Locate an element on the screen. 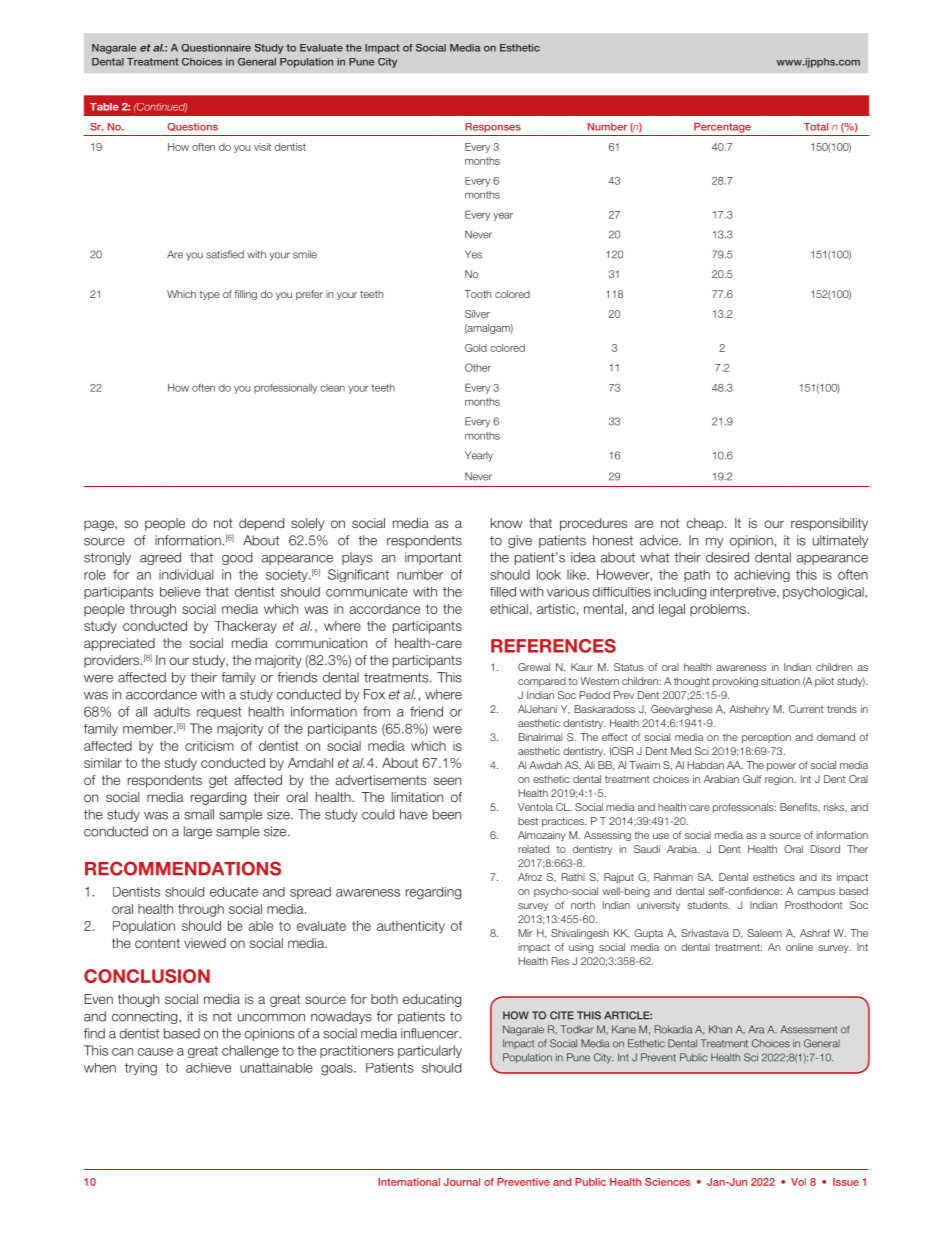  Questionnaire is located at coordinates (216, 48).
